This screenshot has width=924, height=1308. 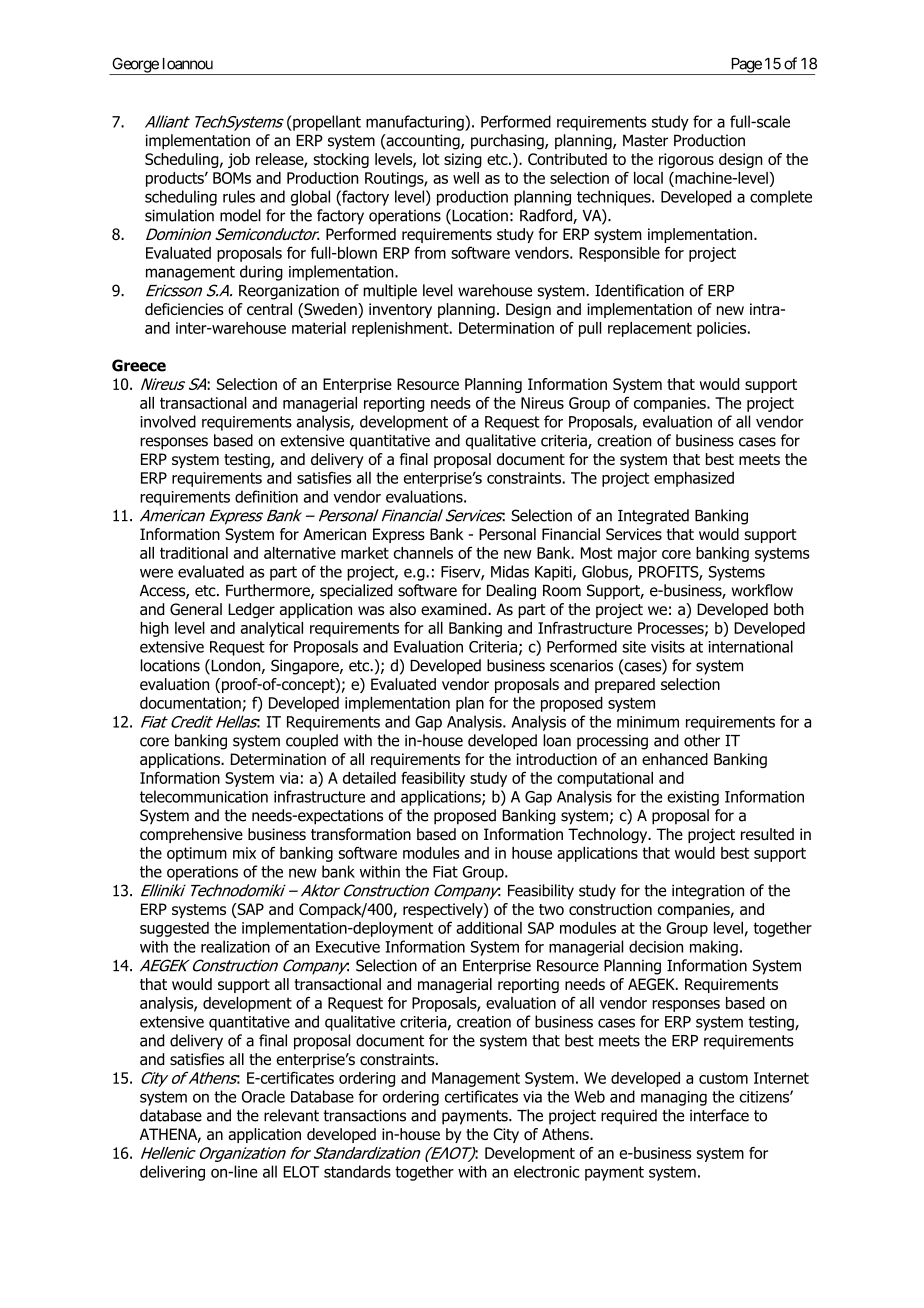 I want to click on General, so click(x=196, y=609).
